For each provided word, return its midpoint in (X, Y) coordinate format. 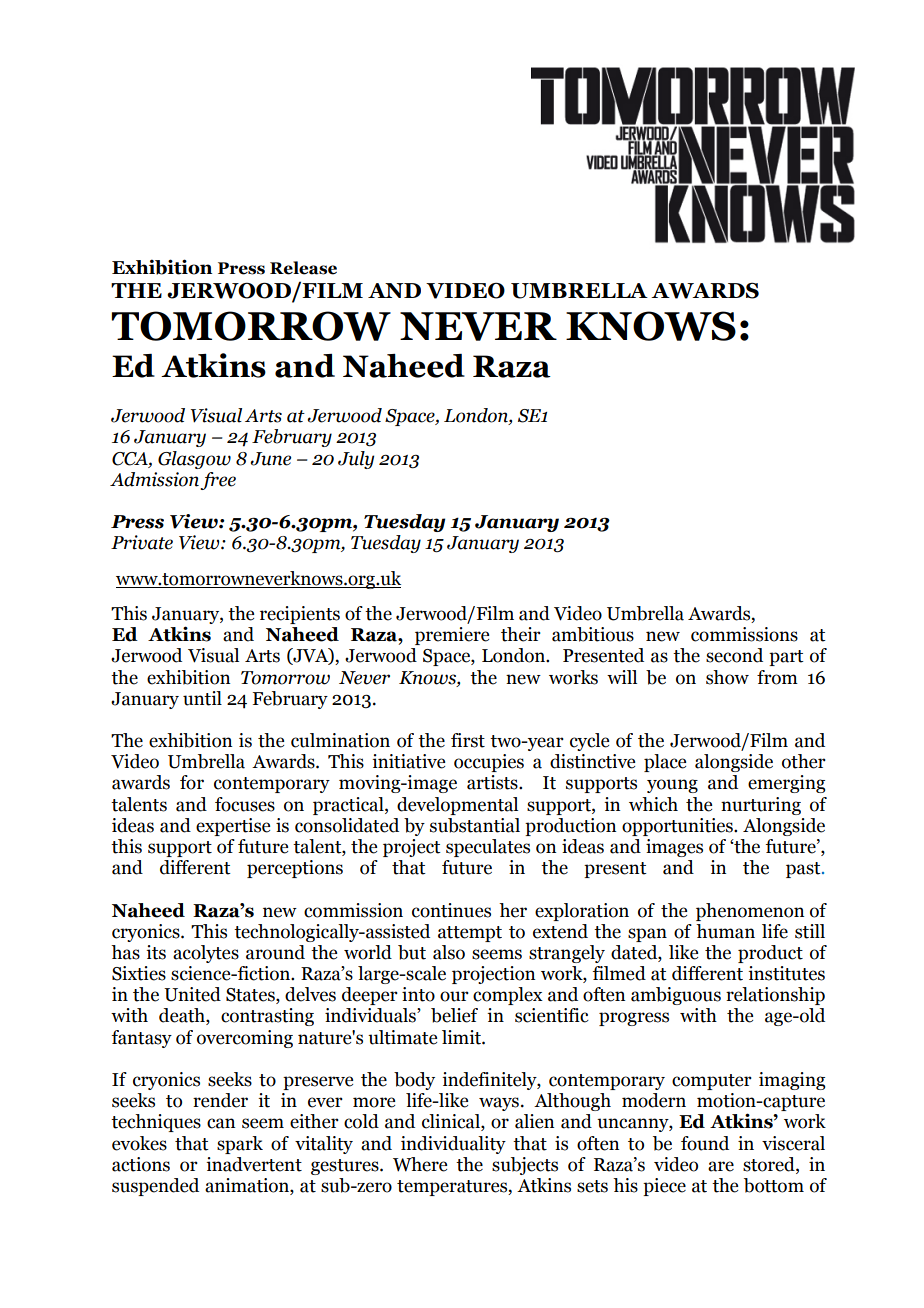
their (521, 634)
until (202, 698)
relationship (775, 996)
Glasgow (194, 460)
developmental (457, 806)
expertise (233, 827)
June (270, 459)
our (454, 996)
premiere (452, 636)
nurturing (761, 806)
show (727, 677)
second (734, 655)
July (356, 460)
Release (303, 268)
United (192, 994)
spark (240, 1145)
